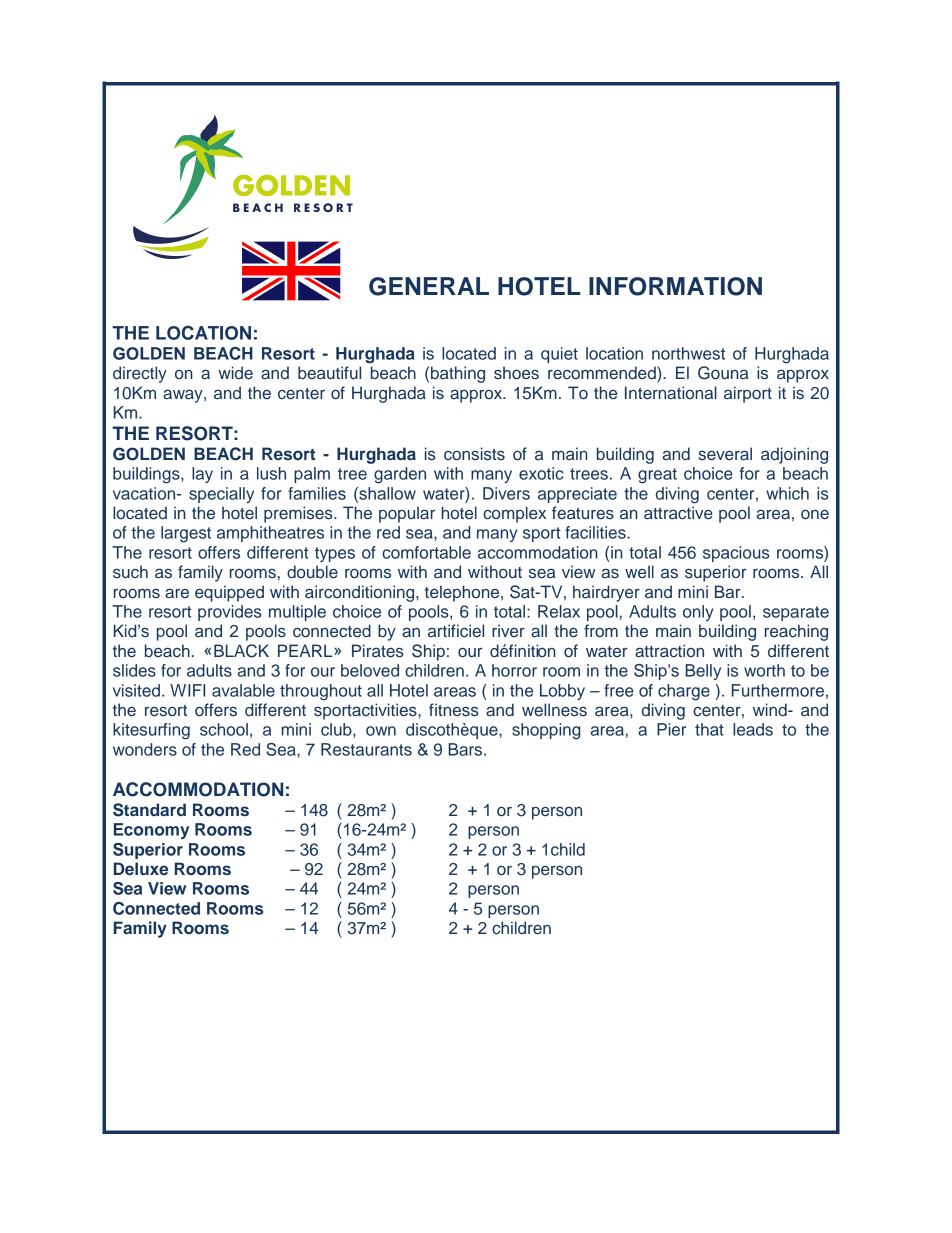 The width and height of the screenshot is (952, 1233). What do you see at coordinates (675, 286) in the screenshot?
I see `INFORMATION` at bounding box center [675, 286].
